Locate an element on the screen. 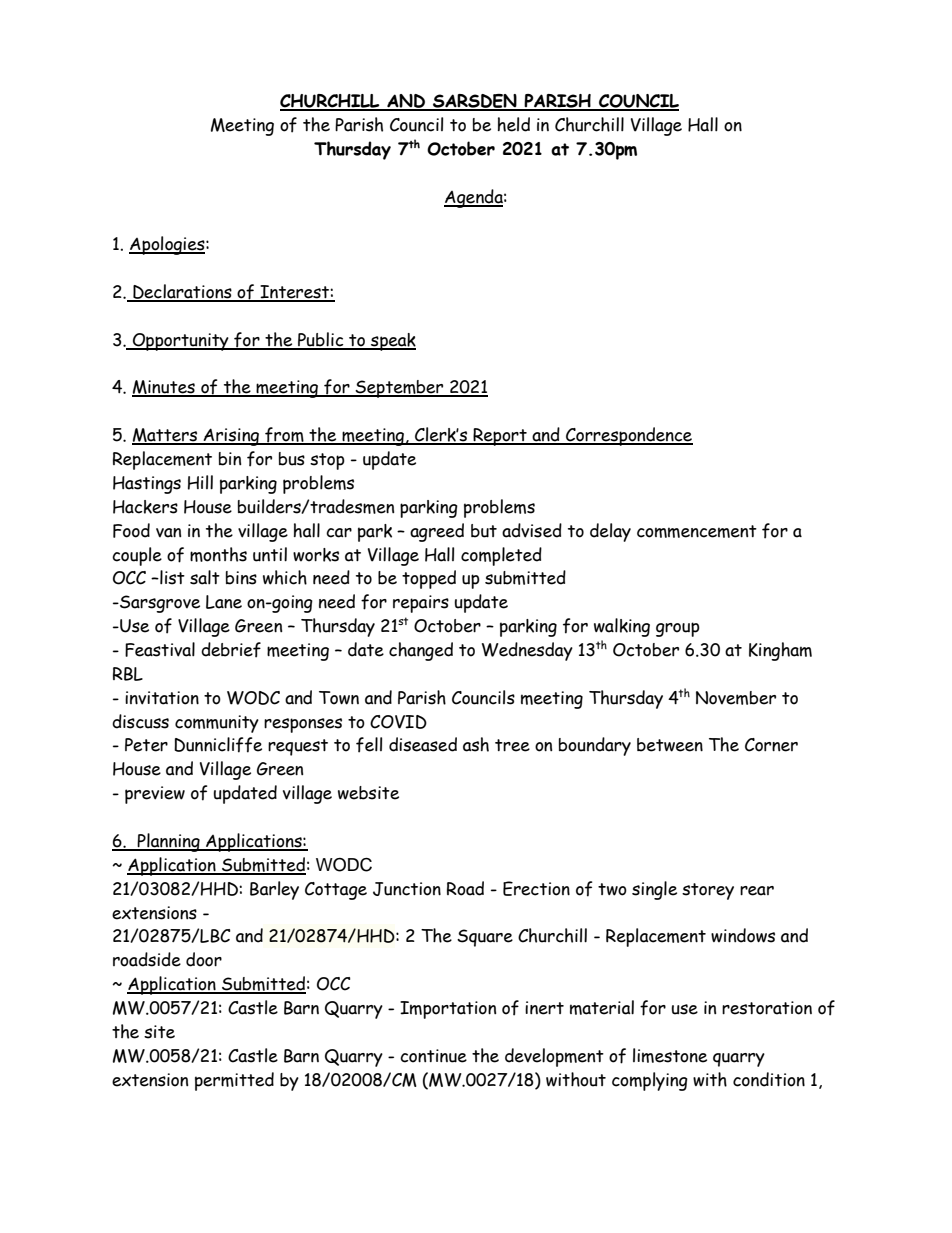  Opportunity is located at coordinates (181, 342).
